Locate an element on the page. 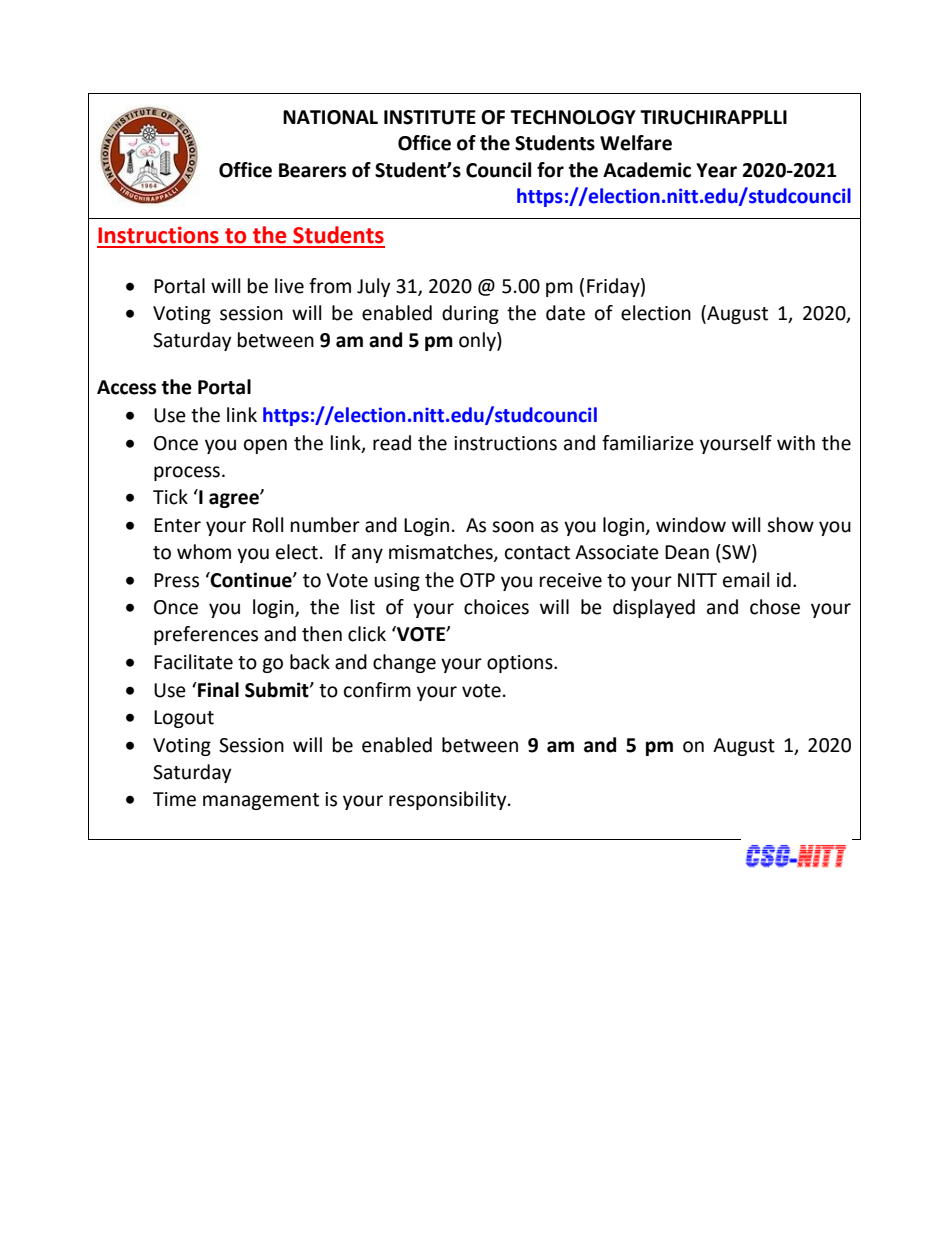 The height and width of the page is (1233, 952). during is located at coordinates (470, 314).
